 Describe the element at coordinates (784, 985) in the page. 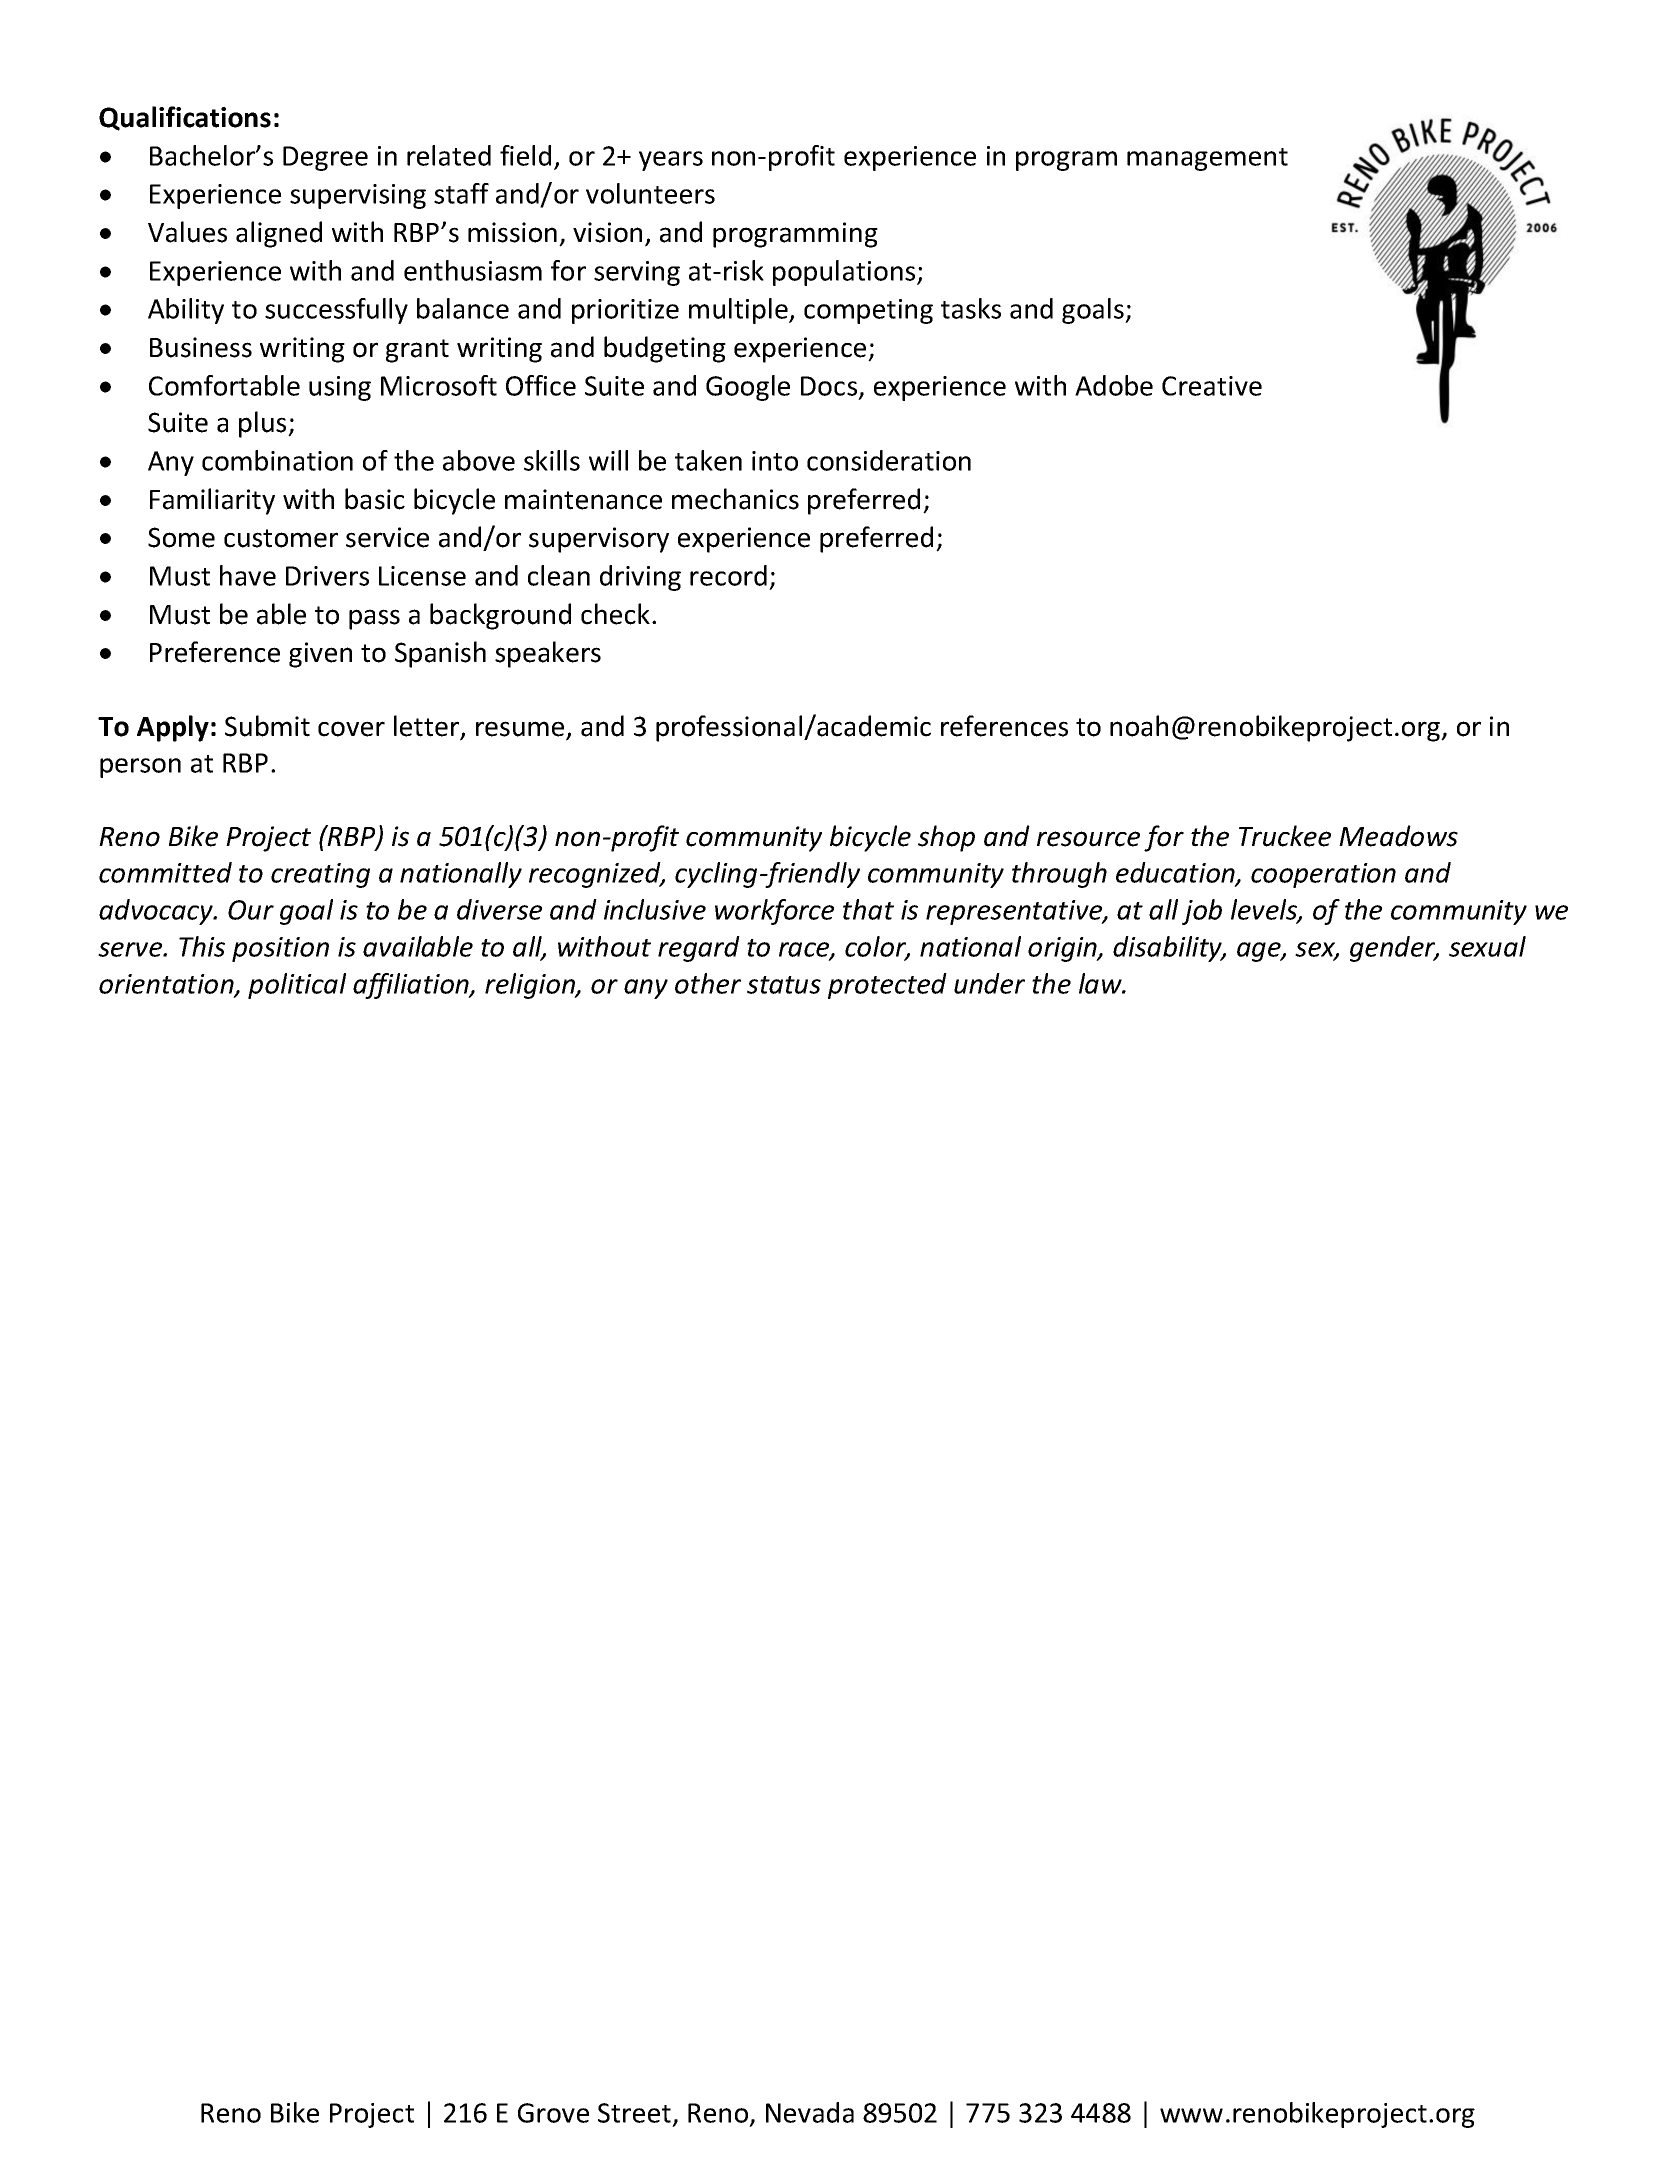

I see `status` at that location.
